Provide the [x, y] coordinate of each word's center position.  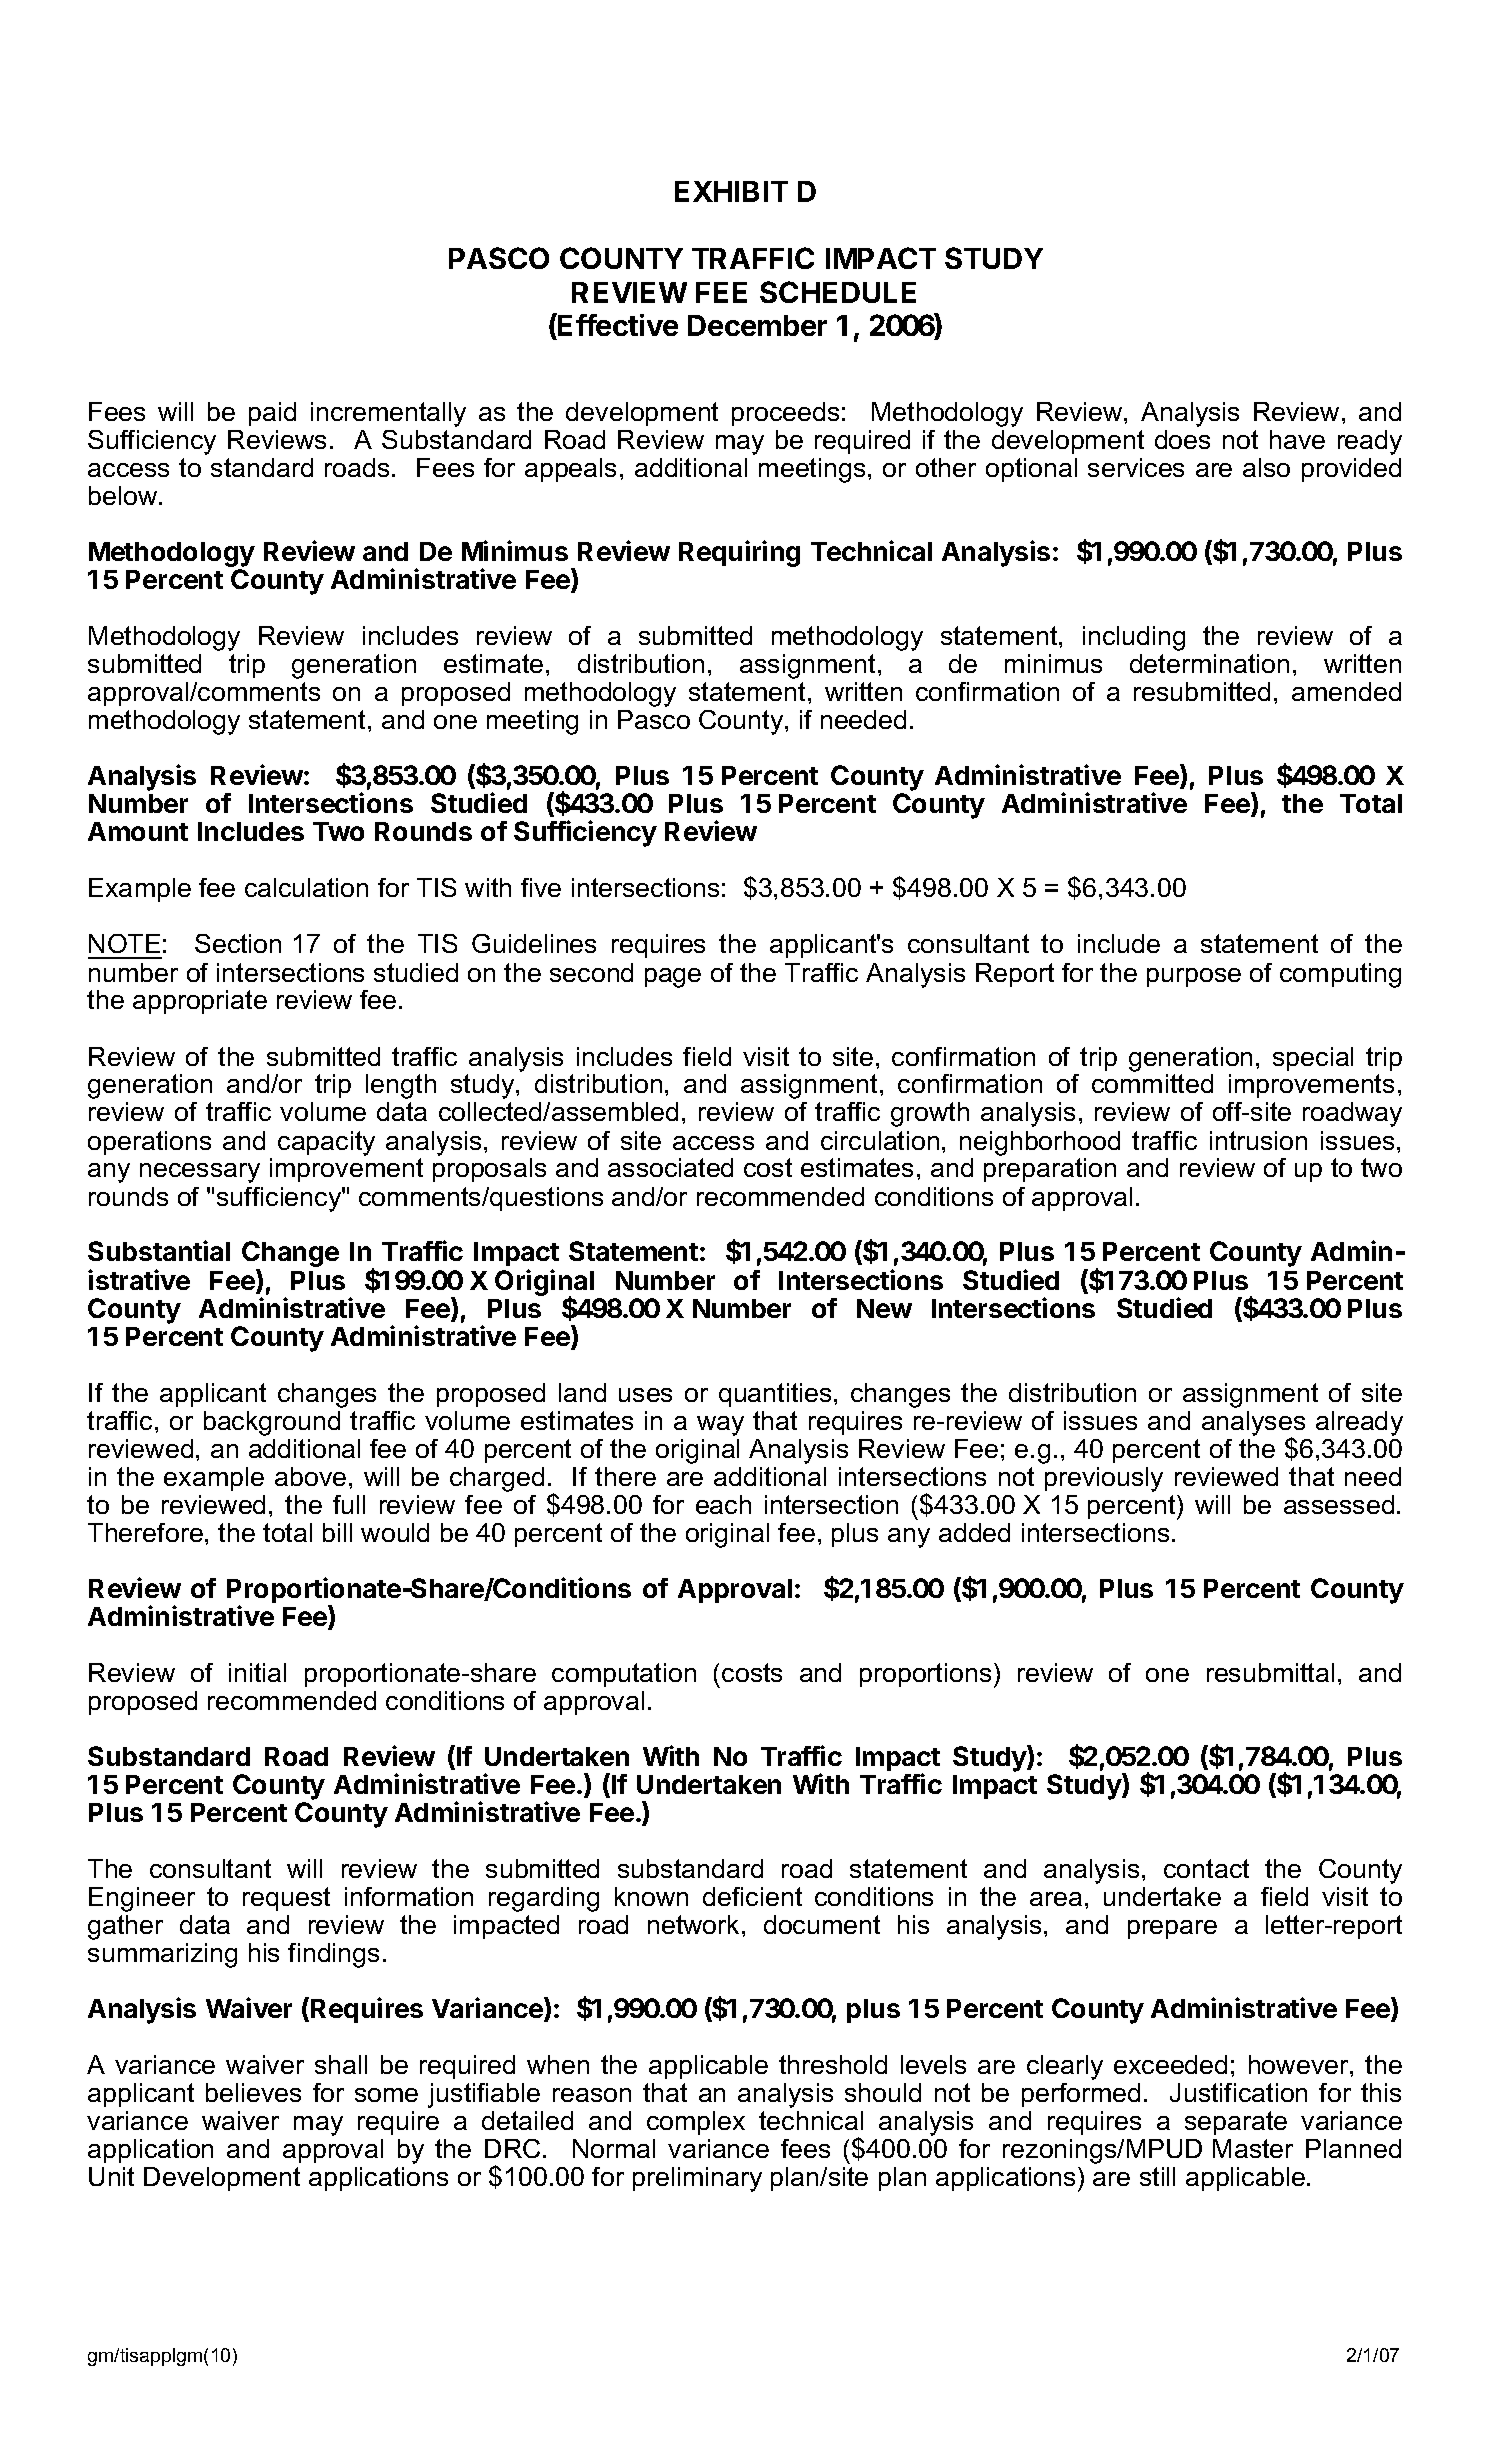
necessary [200, 1173]
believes [253, 2092]
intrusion [1258, 1140]
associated [670, 1167]
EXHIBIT [731, 191]
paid [272, 414]
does [1182, 439]
